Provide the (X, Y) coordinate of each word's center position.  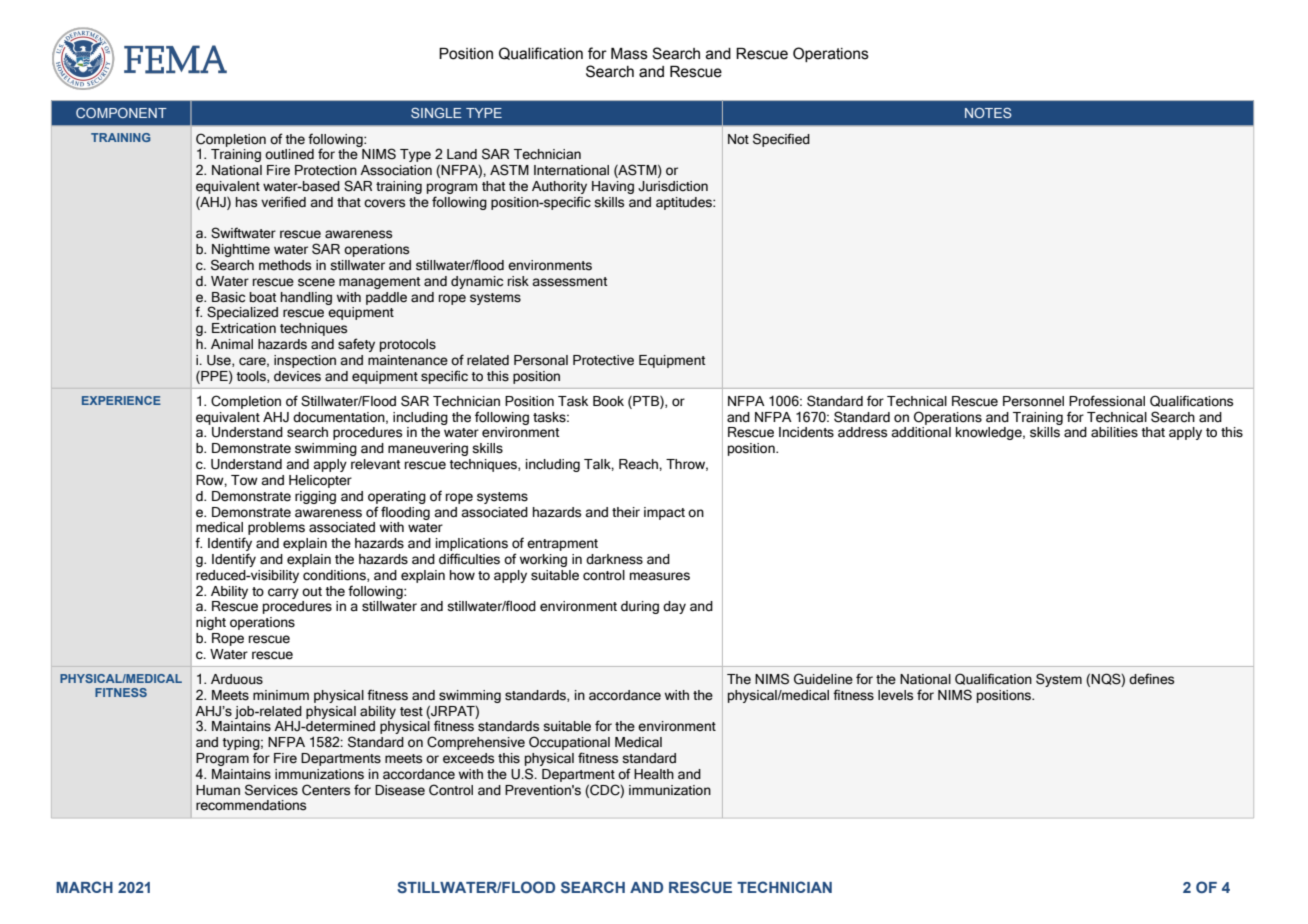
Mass (629, 54)
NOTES (988, 113)
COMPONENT (121, 113)
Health (654, 774)
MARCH (84, 887)
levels (895, 695)
